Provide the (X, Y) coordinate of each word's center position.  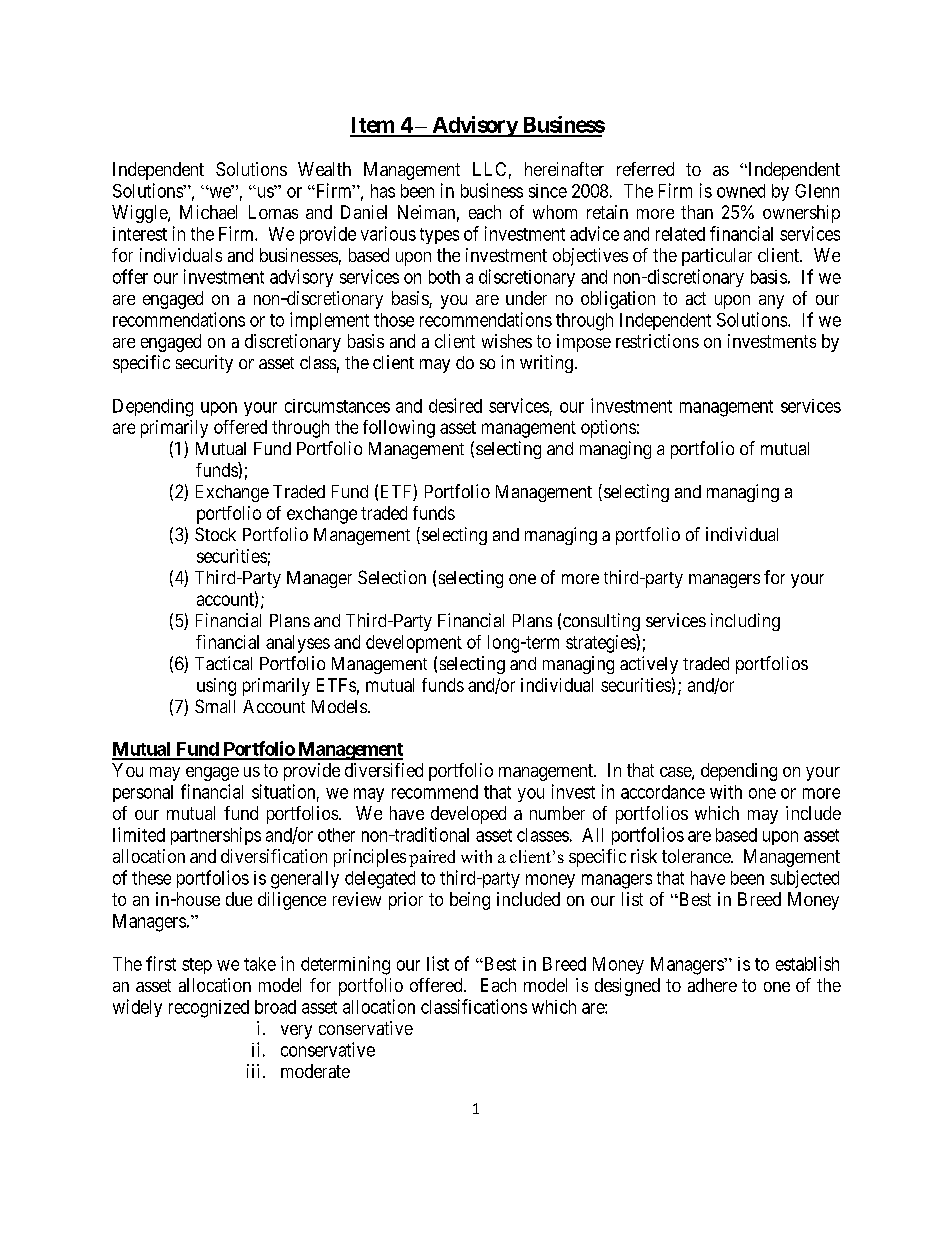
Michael (208, 212)
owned (741, 191)
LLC (489, 169)
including (745, 622)
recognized (209, 1009)
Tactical (223, 663)
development (414, 644)
